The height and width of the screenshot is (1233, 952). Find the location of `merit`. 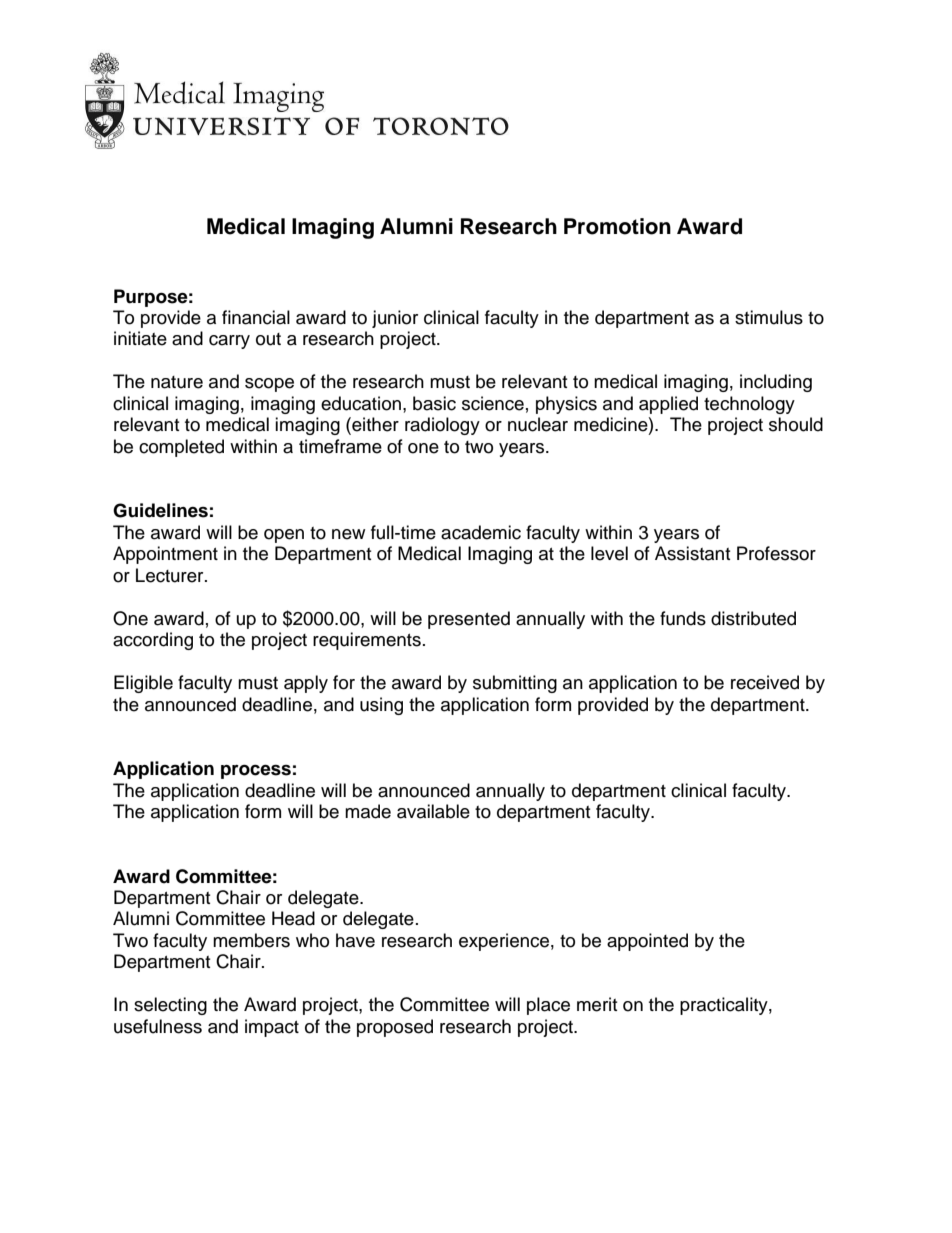

merit is located at coordinates (597, 1004).
